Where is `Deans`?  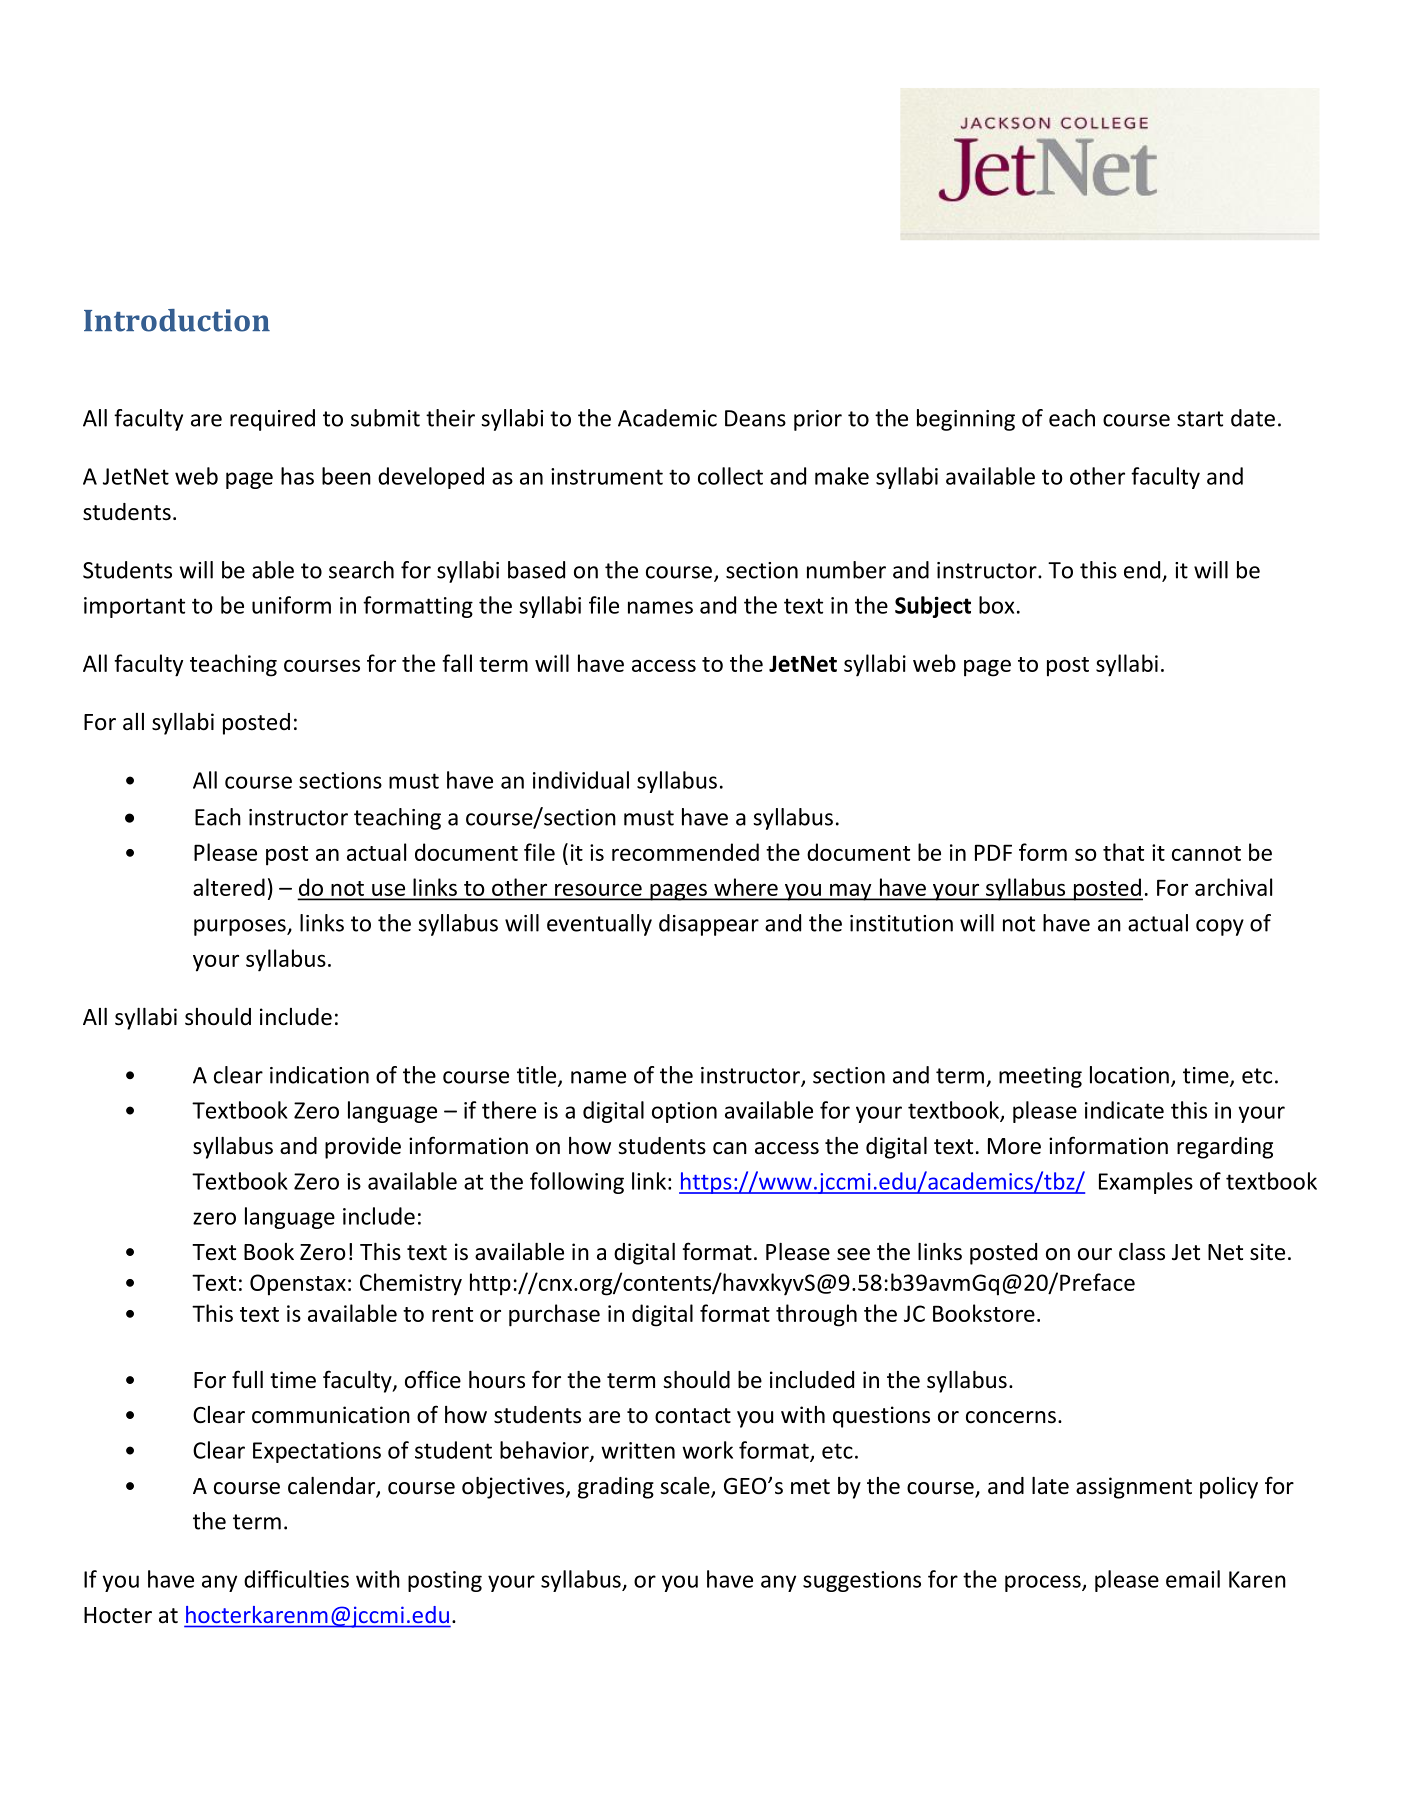 Deans is located at coordinates (755, 418).
